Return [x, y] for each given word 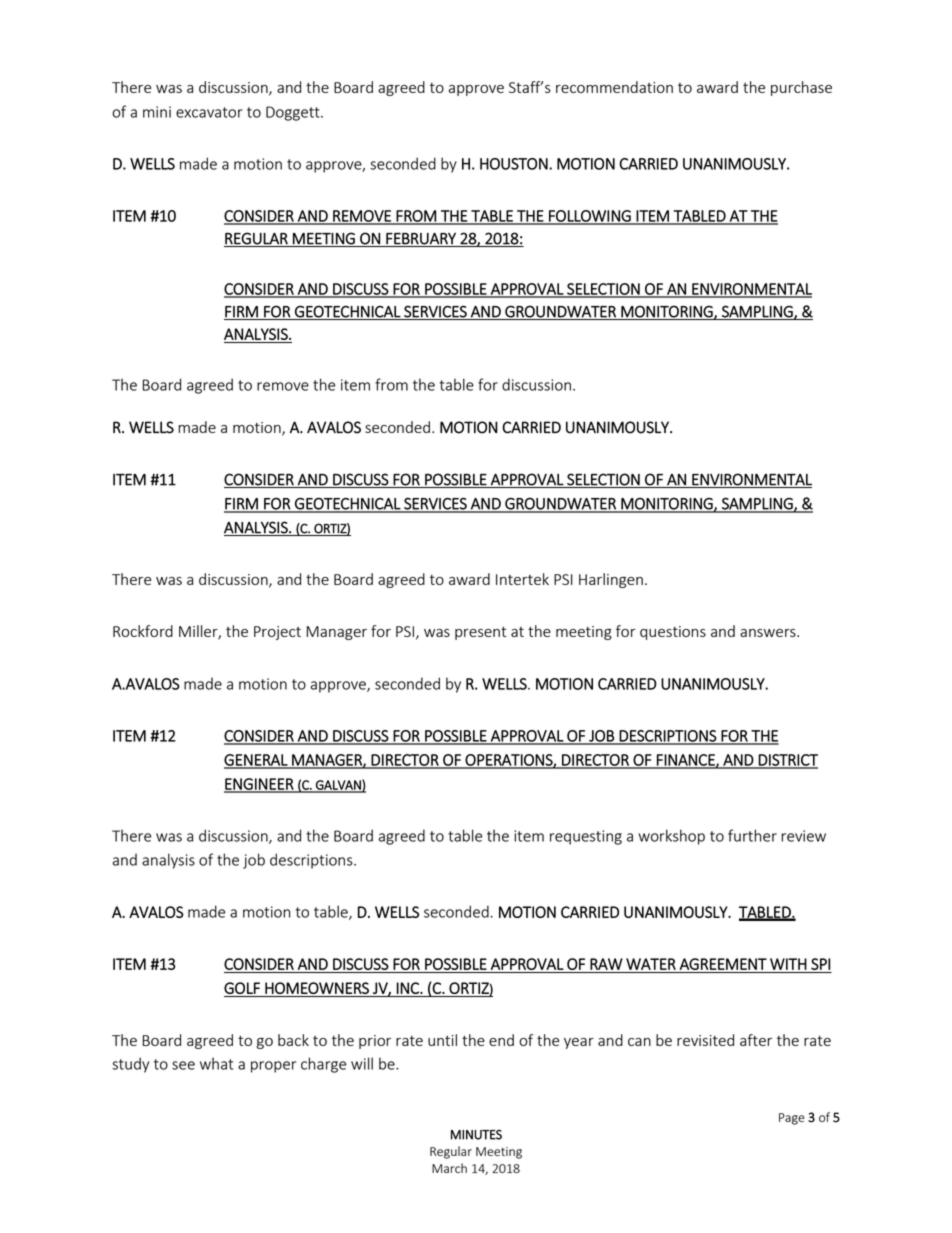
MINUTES [476, 1134]
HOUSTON [515, 164]
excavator [209, 112]
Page [792, 1119]
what [216, 1063]
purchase [801, 88]
